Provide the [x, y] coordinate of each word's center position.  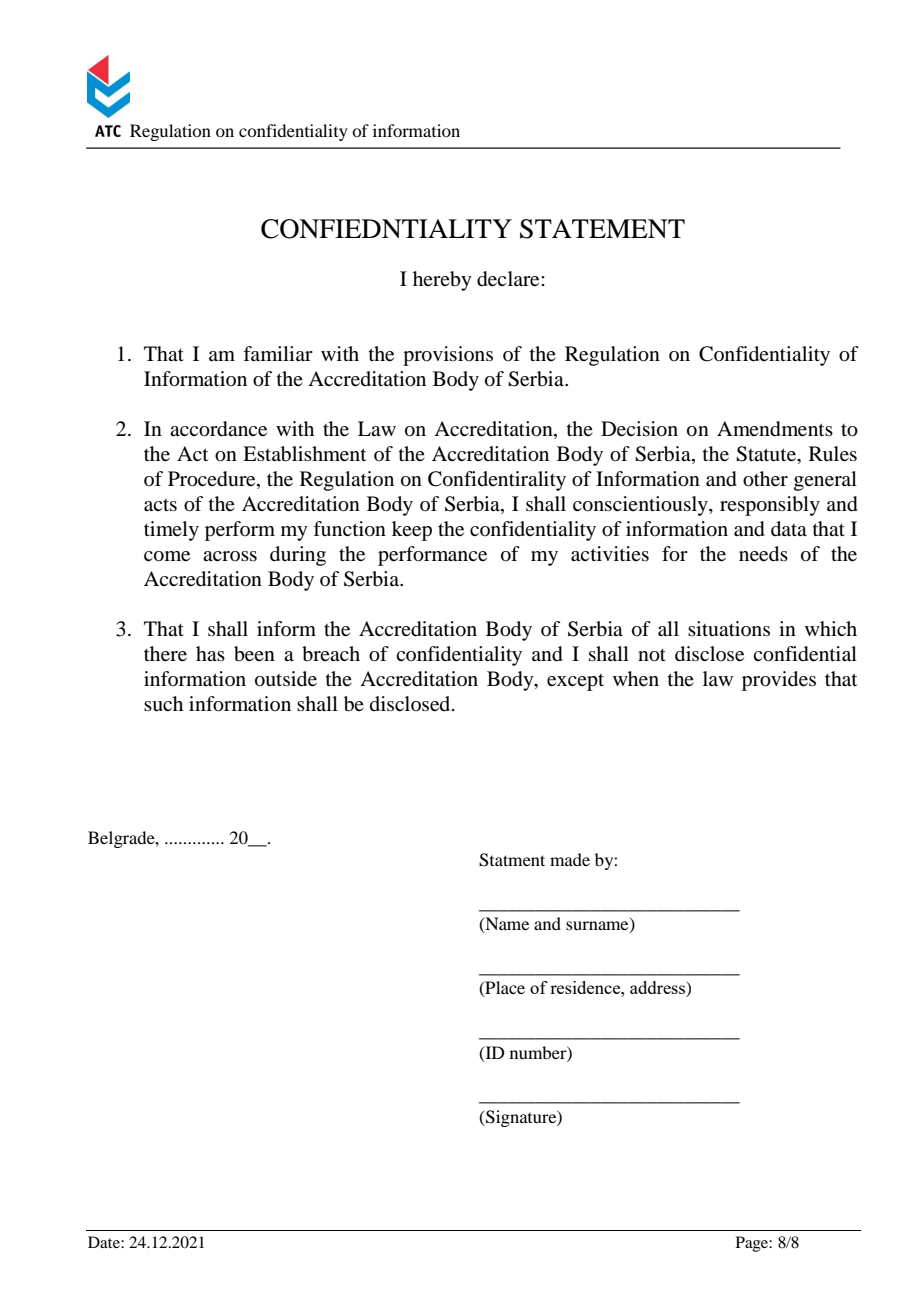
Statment [512, 860]
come [167, 556]
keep [412, 531]
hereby [442, 281]
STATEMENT [602, 229]
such [163, 704]
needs [763, 554]
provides [779, 681]
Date [105, 1242]
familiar [278, 353]
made [570, 859]
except [575, 682]
